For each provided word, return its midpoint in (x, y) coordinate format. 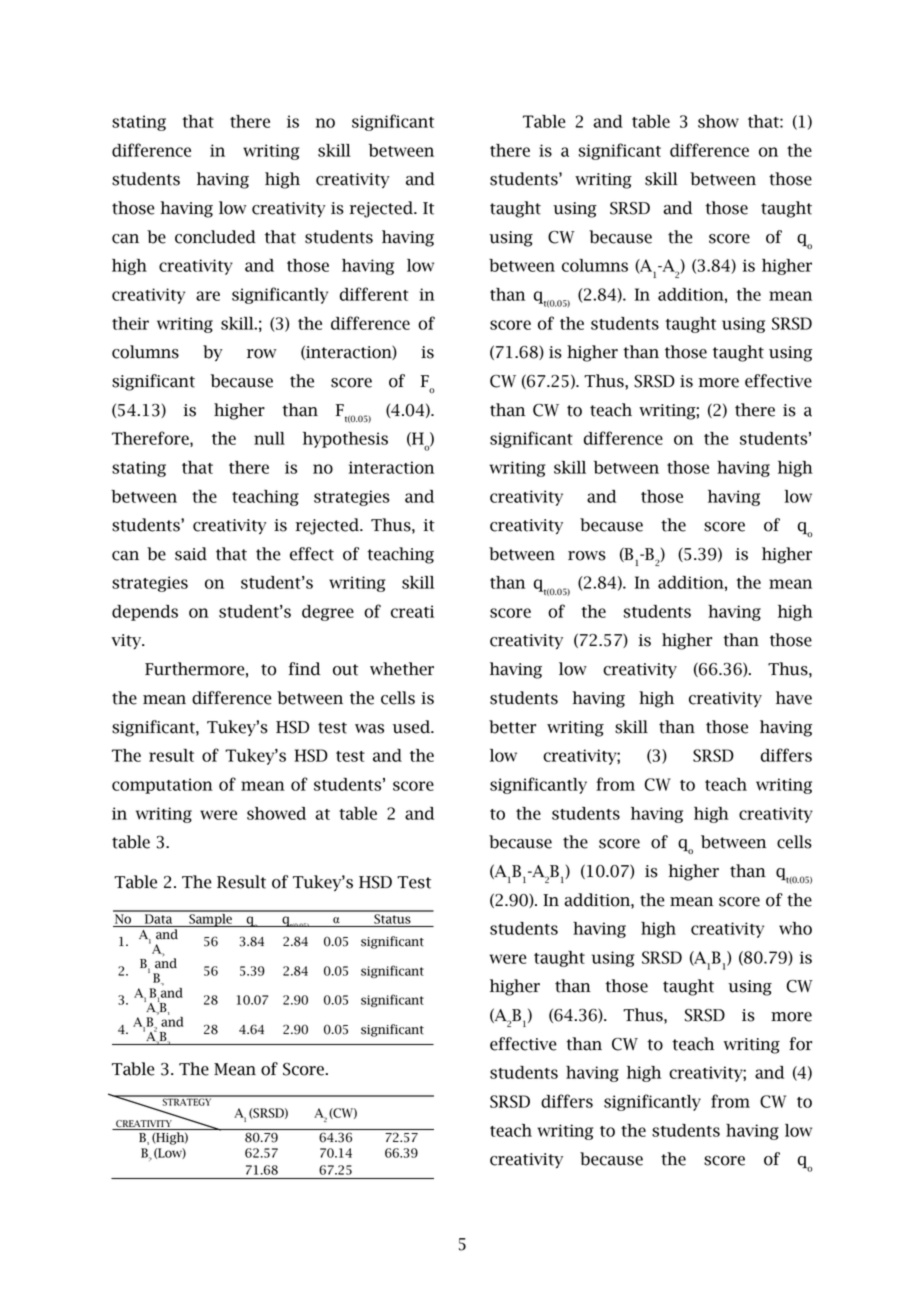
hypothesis (345, 439)
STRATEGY (187, 1101)
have (794, 698)
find (304, 669)
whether (402, 669)
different (374, 294)
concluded (215, 237)
